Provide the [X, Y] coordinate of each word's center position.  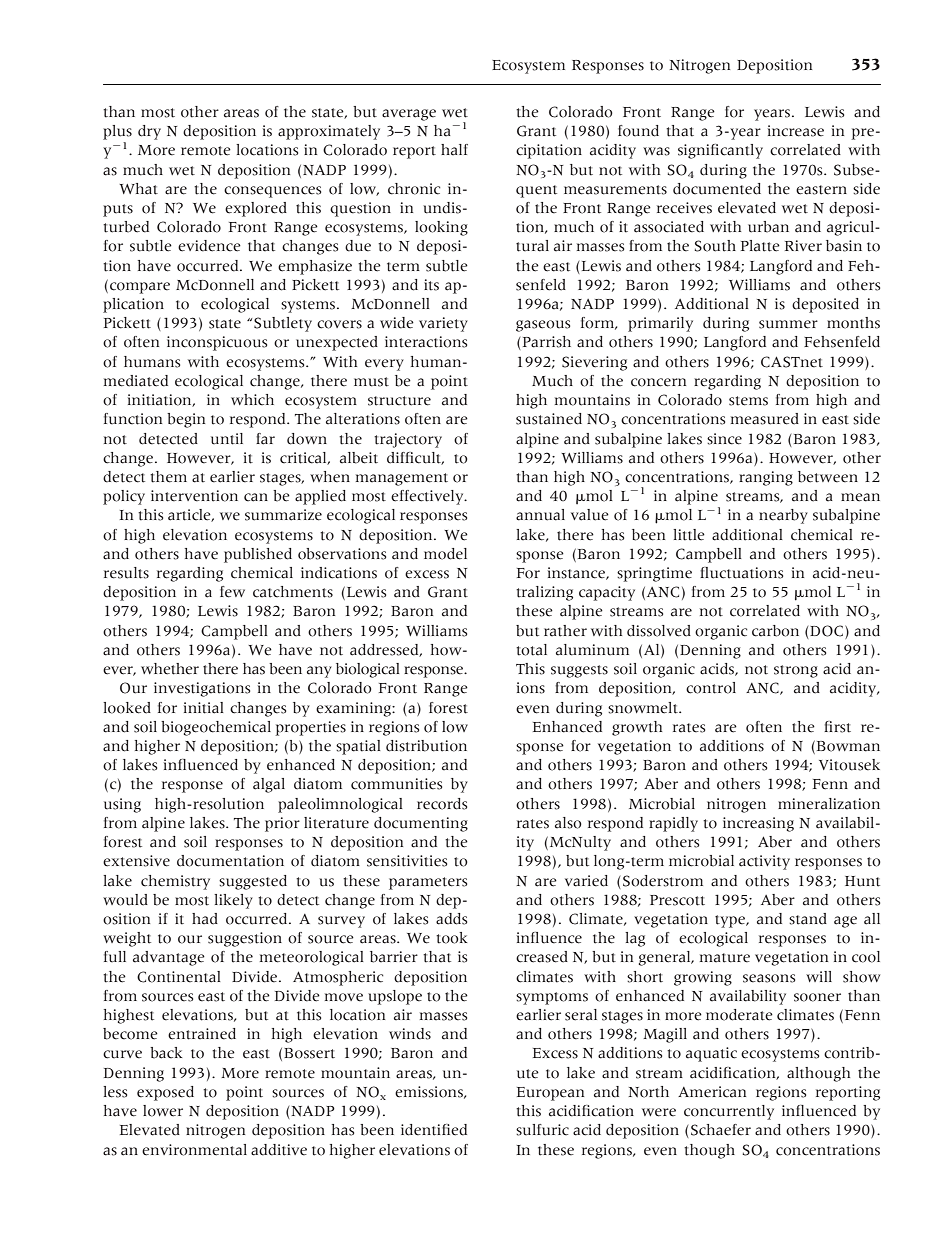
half [454, 150]
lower [163, 1111]
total [531, 650]
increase [796, 131]
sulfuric [542, 1130]
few [232, 592]
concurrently [729, 1112]
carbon [775, 631]
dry [149, 132]
